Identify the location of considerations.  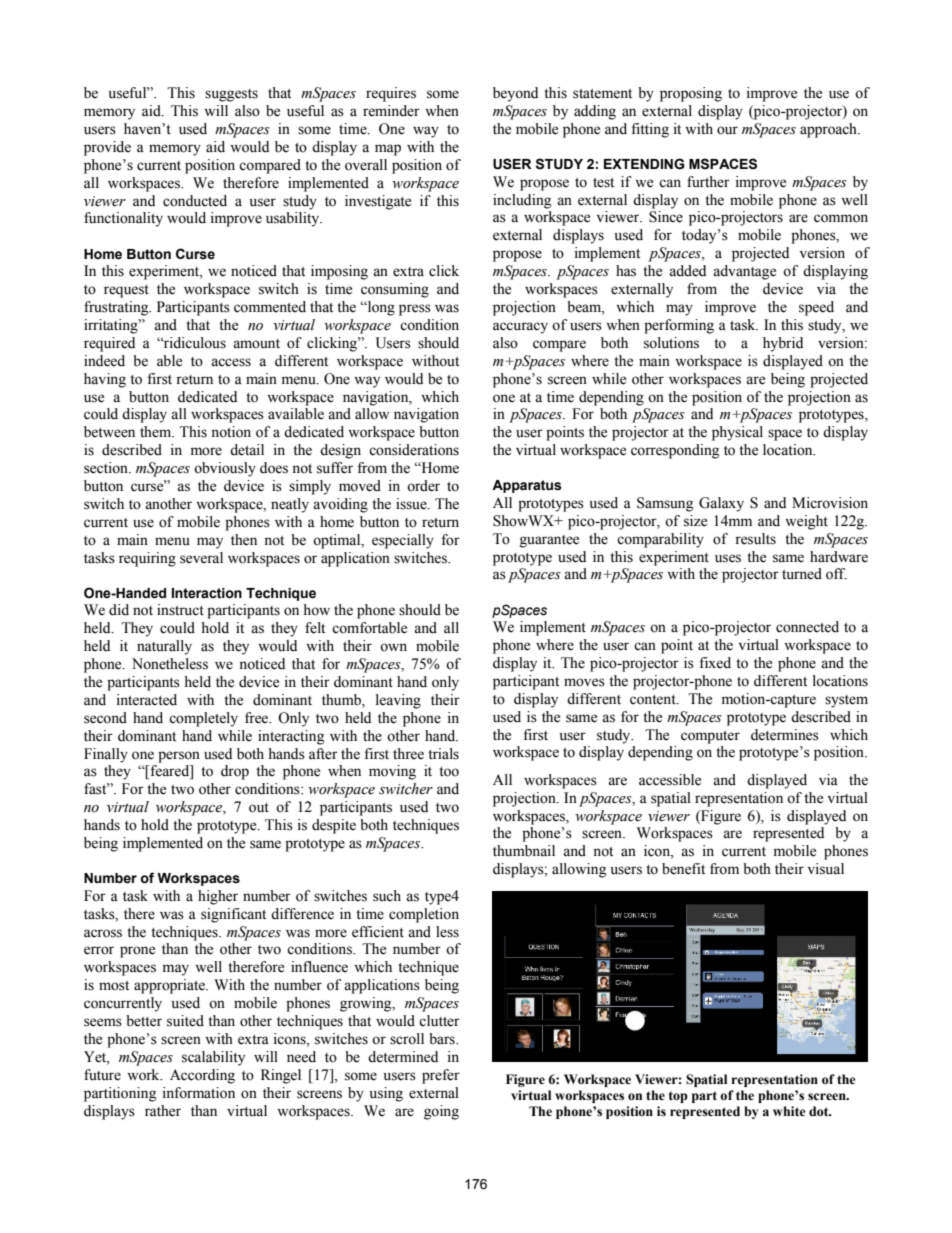
(414, 450).
